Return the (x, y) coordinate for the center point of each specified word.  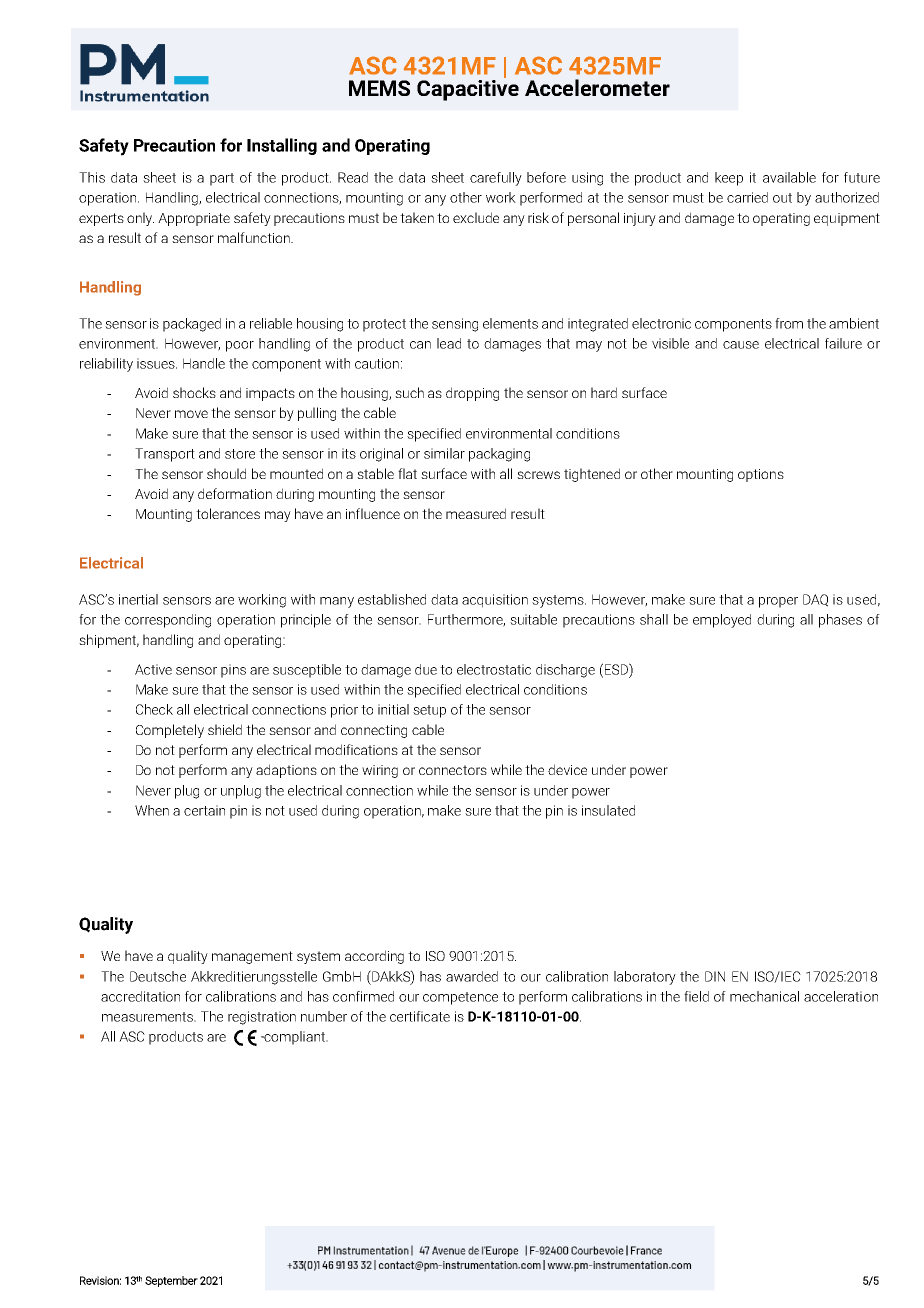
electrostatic (494, 669)
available (789, 177)
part (222, 179)
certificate (420, 1016)
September (171, 1281)
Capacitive (468, 89)
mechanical (764, 996)
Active (153, 669)
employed (722, 621)
